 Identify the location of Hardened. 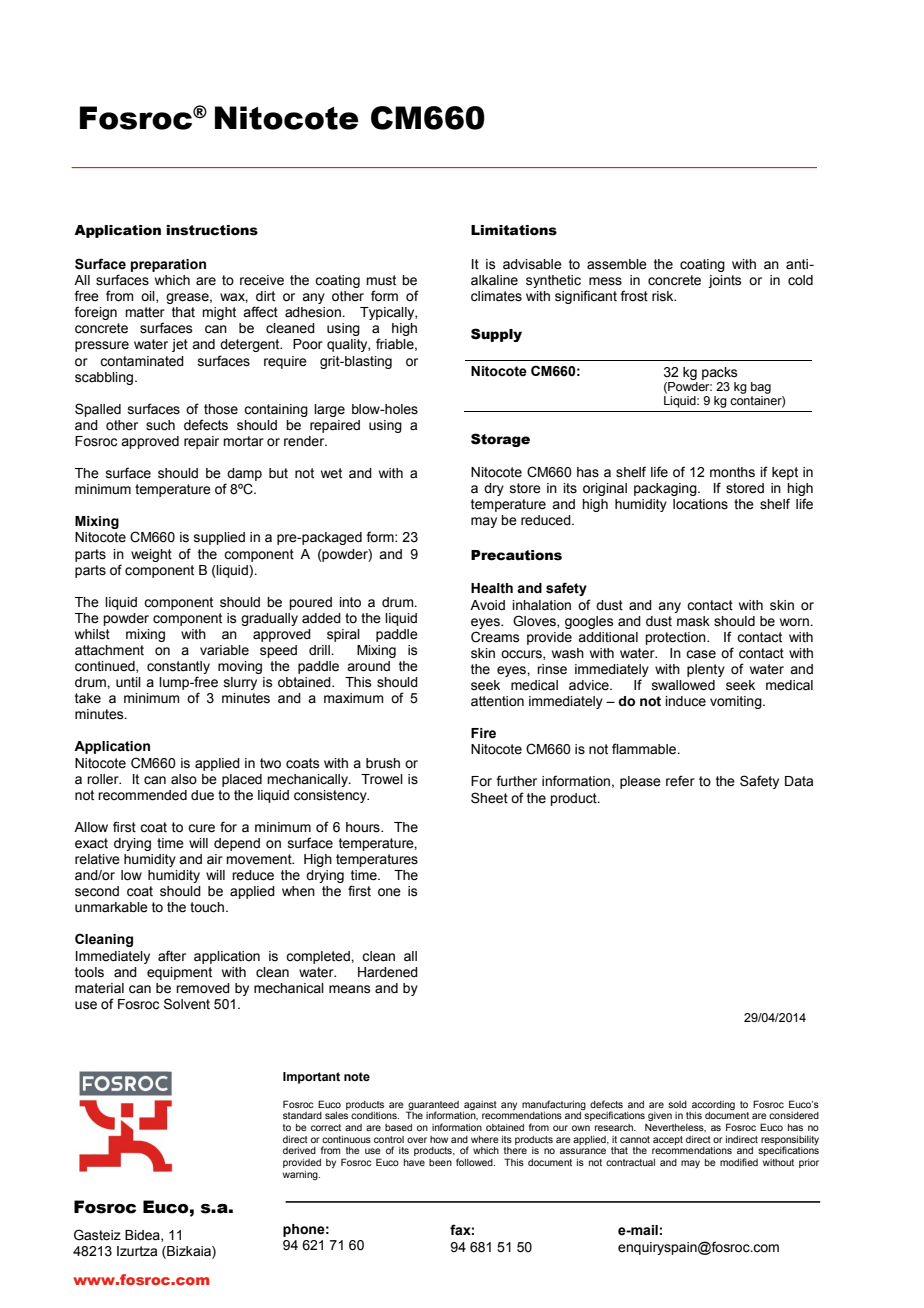
(388, 972).
